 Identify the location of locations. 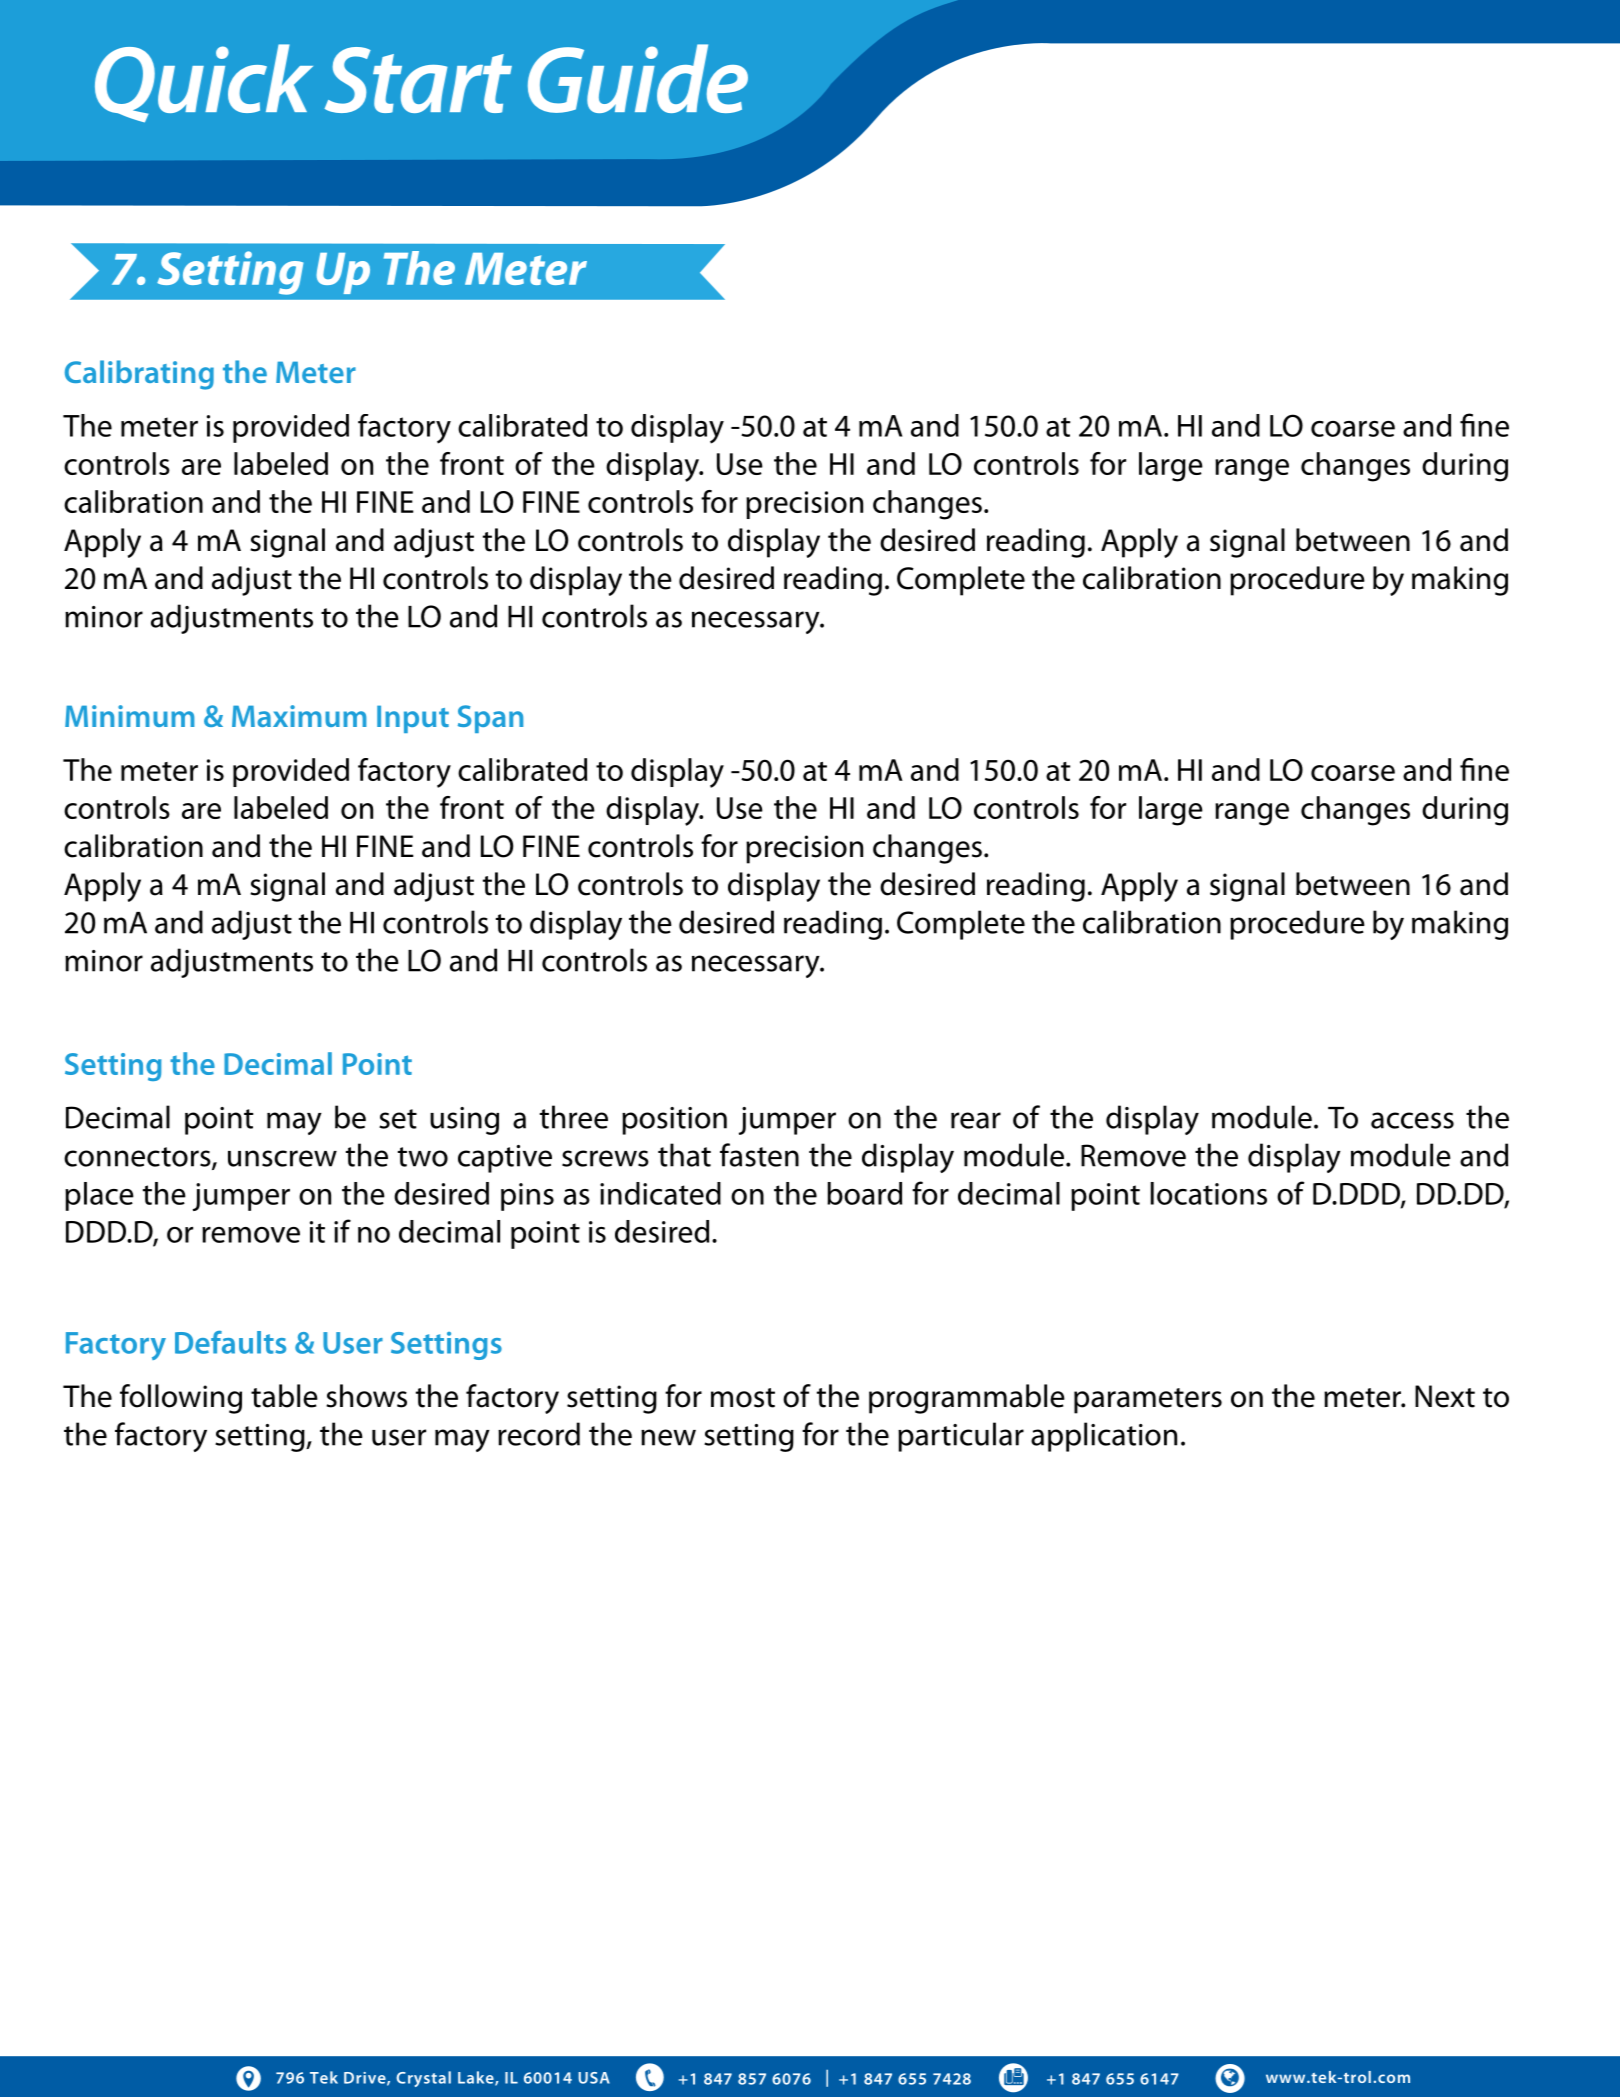
(1209, 1193).
